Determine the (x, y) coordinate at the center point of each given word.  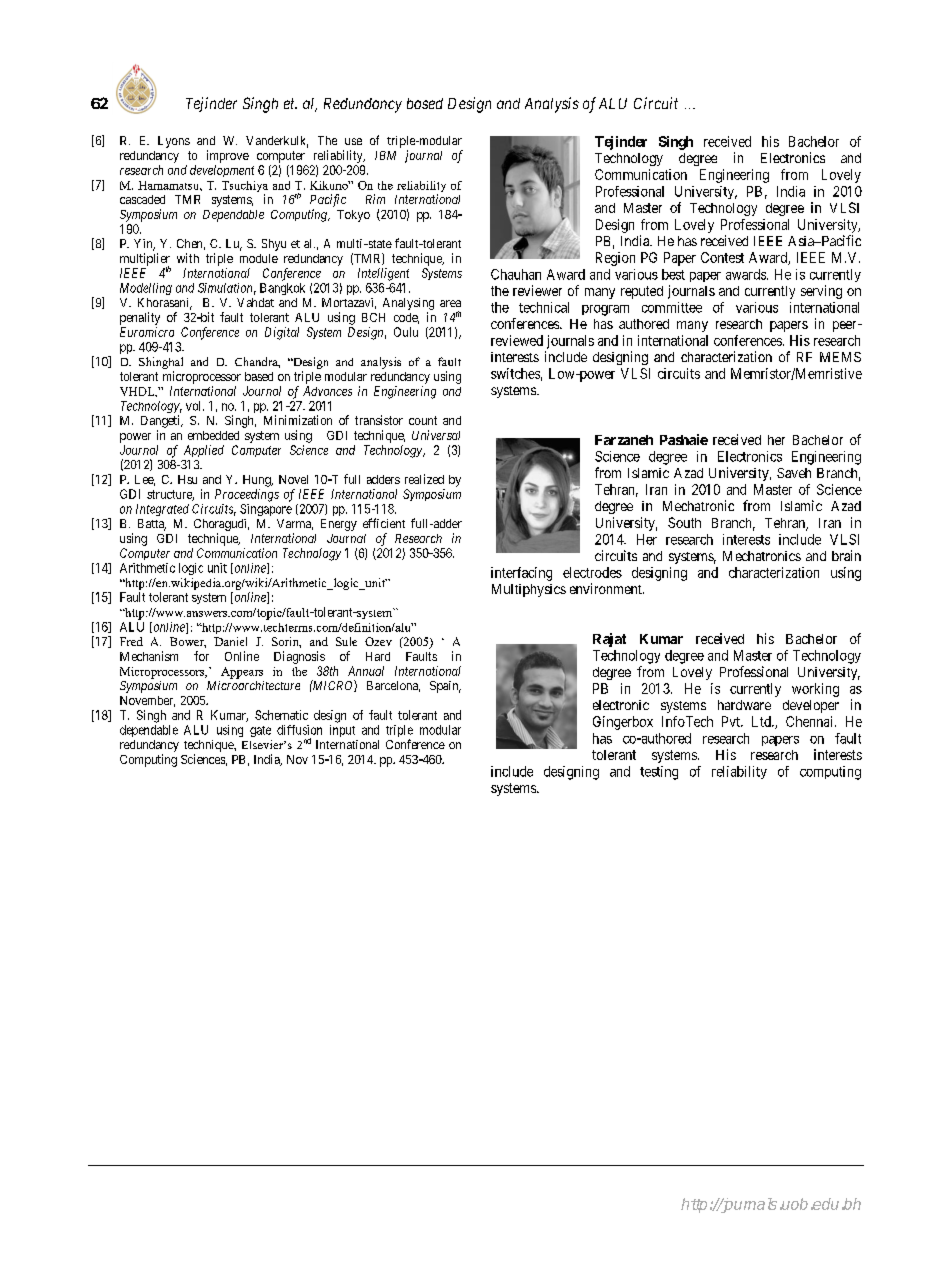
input (342, 731)
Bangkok (282, 289)
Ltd (762, 721)
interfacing (521, 574)
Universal (436, 435)
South (684, 522)
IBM (385, 155)
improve (228, 156)
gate (260, 731)
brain (846, 555)
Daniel (230, 641)
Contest (722, 257)
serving (821, 292)
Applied (204, 451)
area (450, 303)
